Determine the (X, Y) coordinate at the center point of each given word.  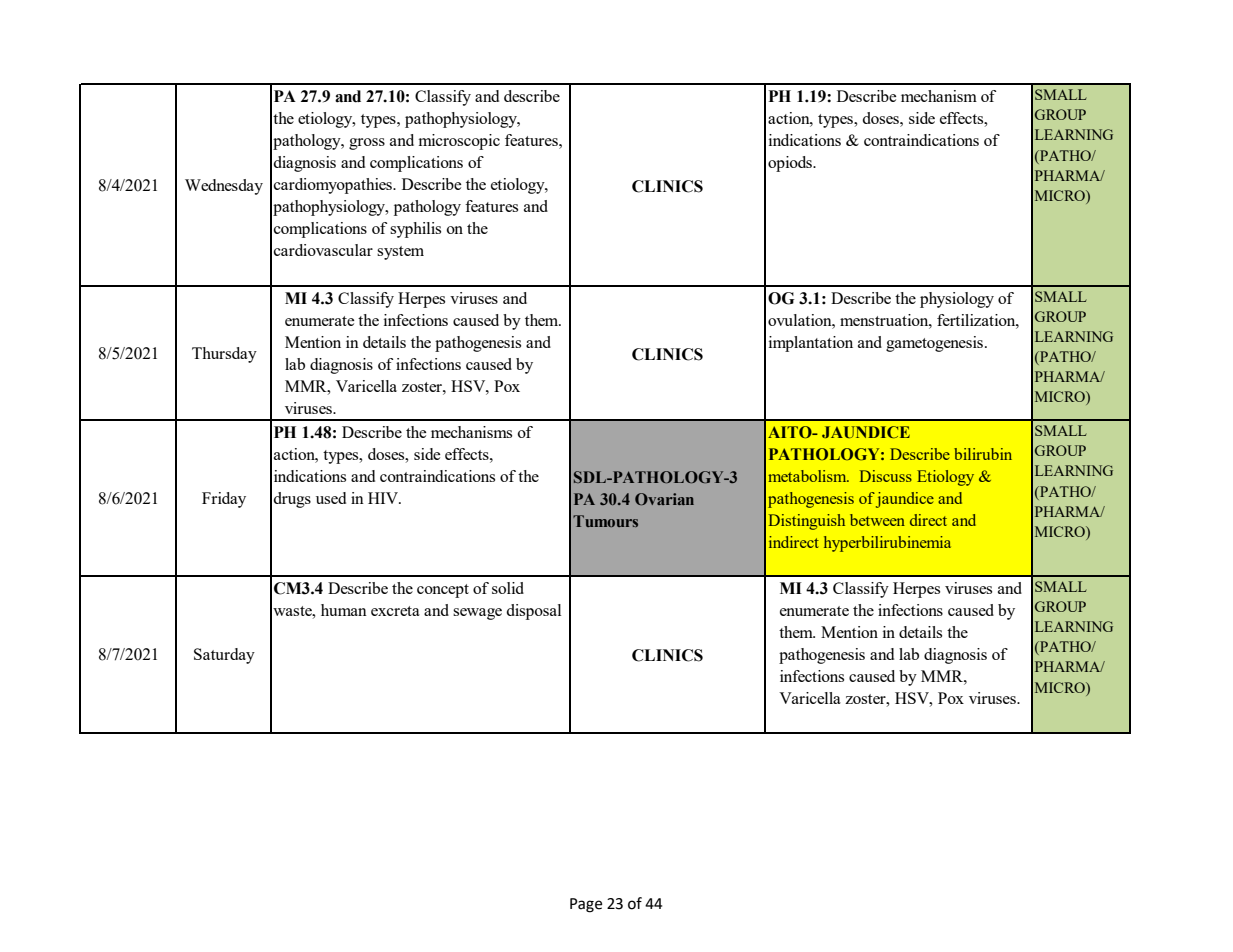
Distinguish (807, 522)
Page (586, 905)
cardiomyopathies (334, 186)
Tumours (605, 521)
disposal (533, 612)
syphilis (415, 230)
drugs (292, 500)
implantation (811, 344)
